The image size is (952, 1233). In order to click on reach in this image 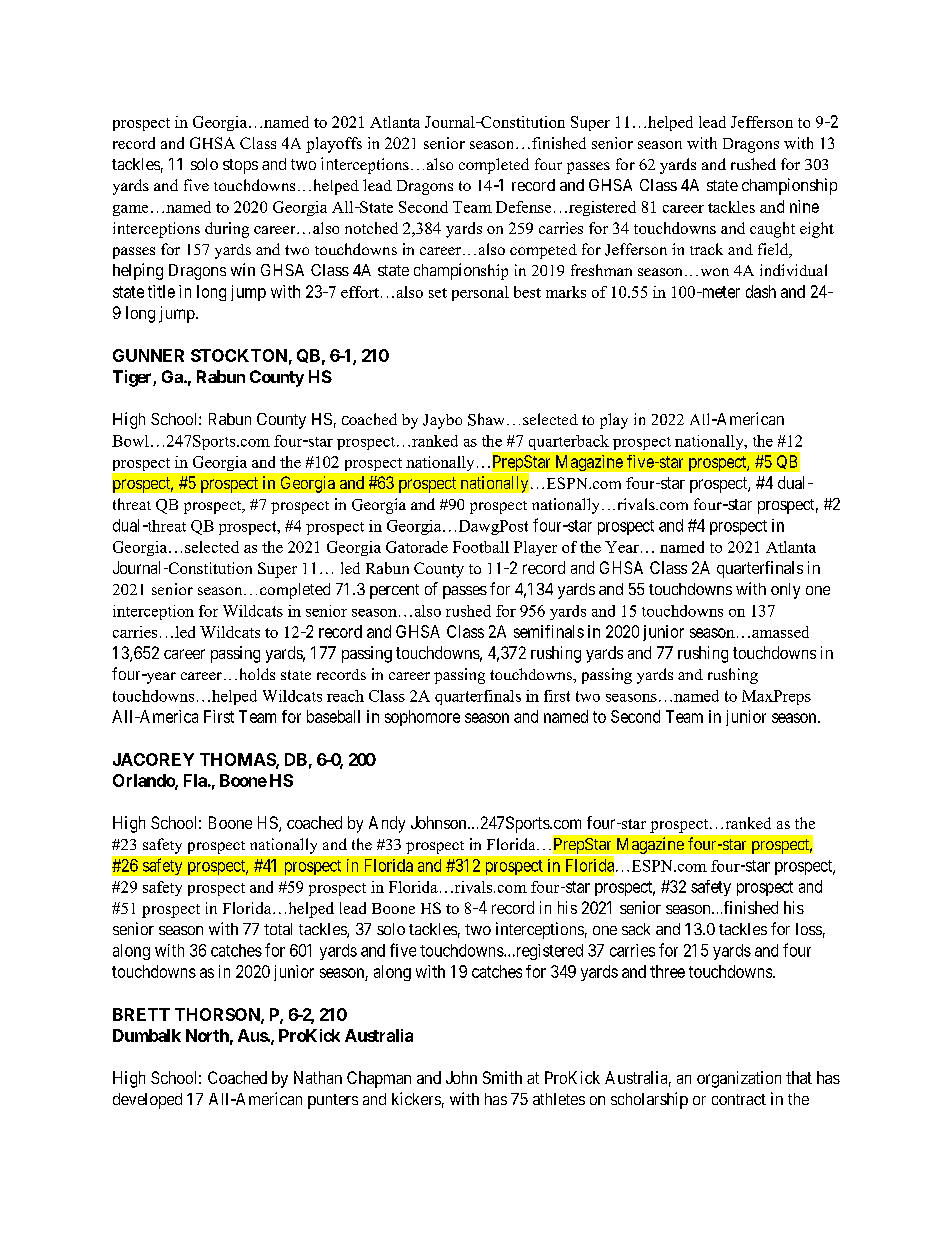, I will do `click(345, 696)`.
